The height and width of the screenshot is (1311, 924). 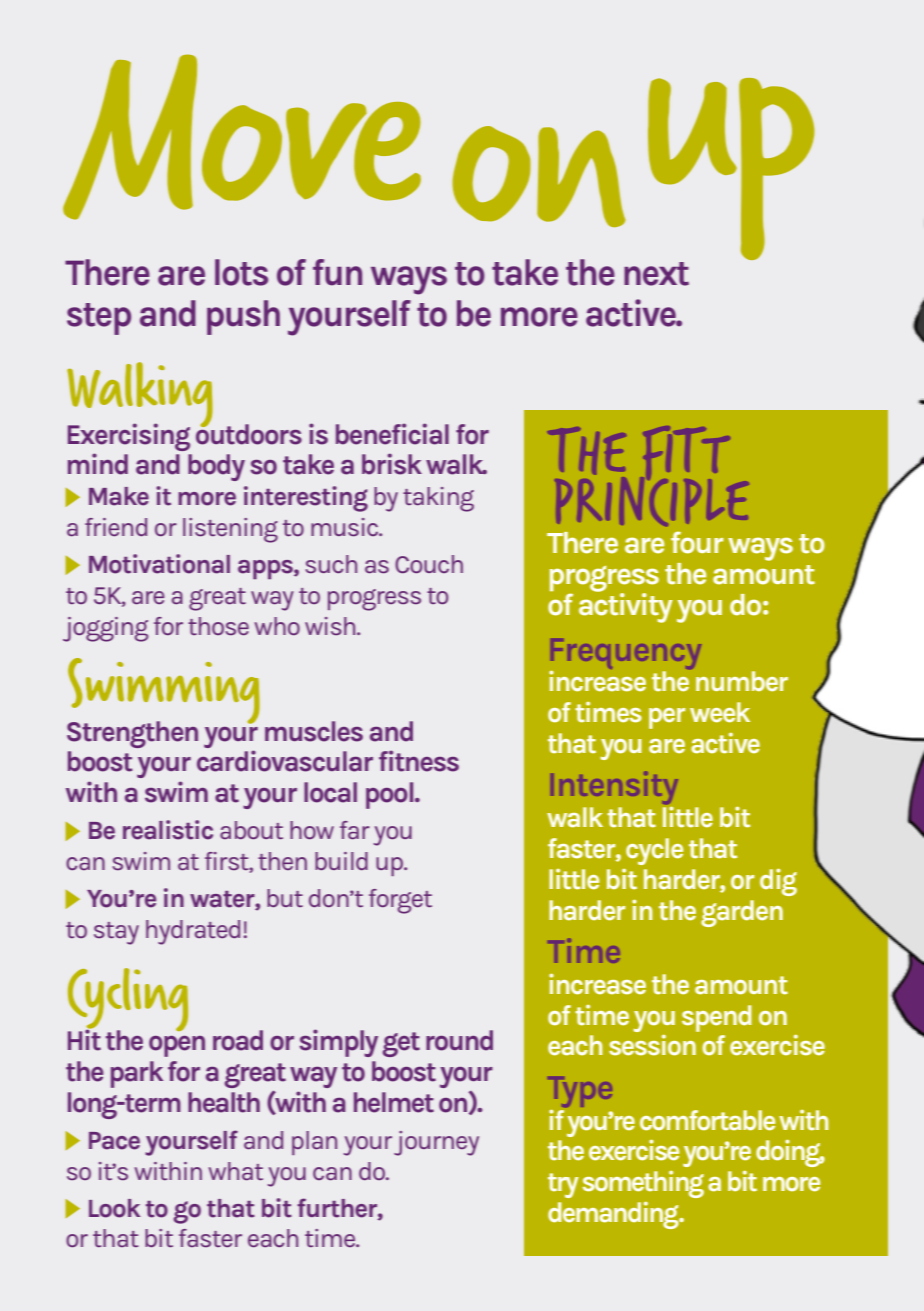 I want to click on fun, so click(x=337, y=272).
